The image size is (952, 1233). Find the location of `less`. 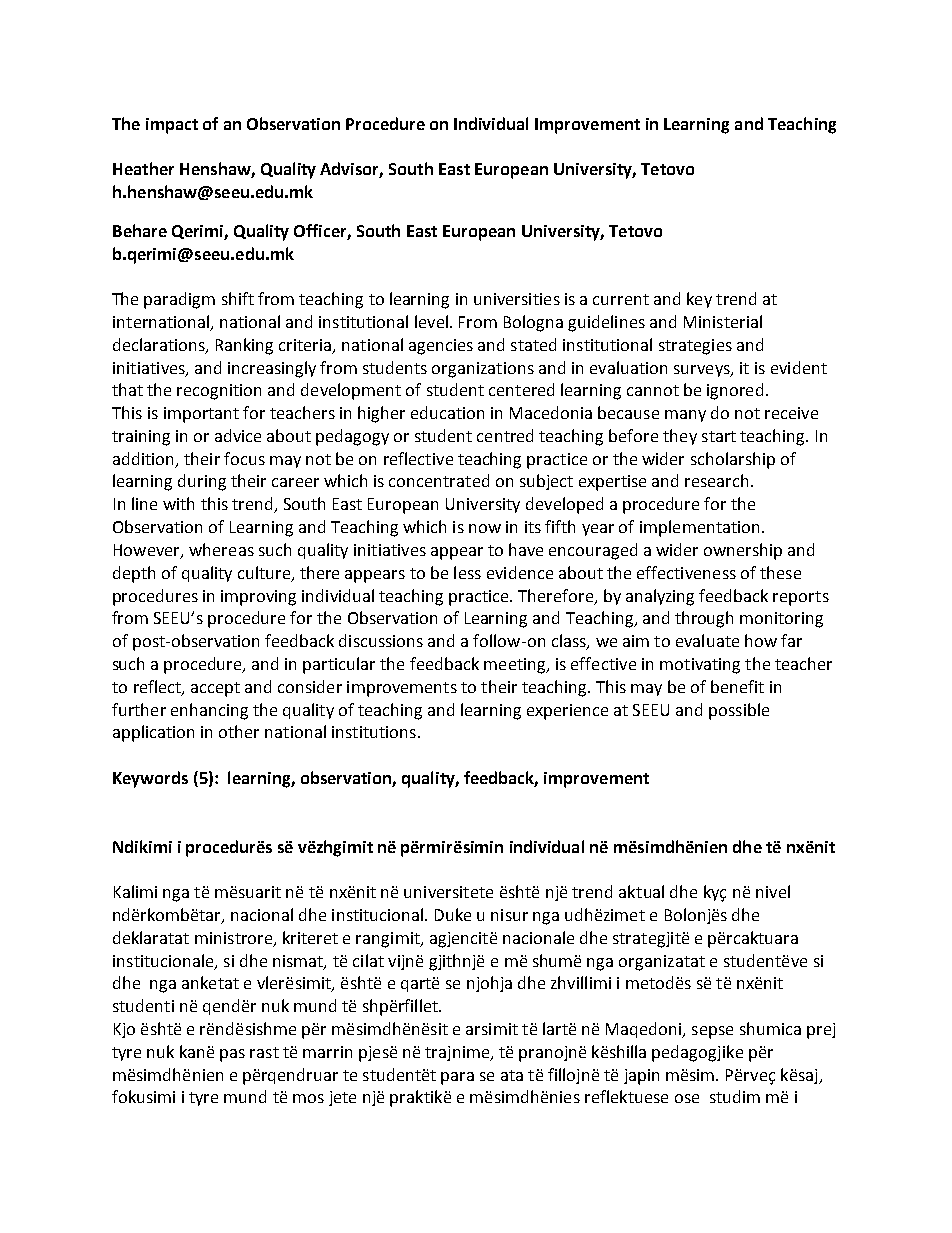

less is located at coordinates (467, 572).
